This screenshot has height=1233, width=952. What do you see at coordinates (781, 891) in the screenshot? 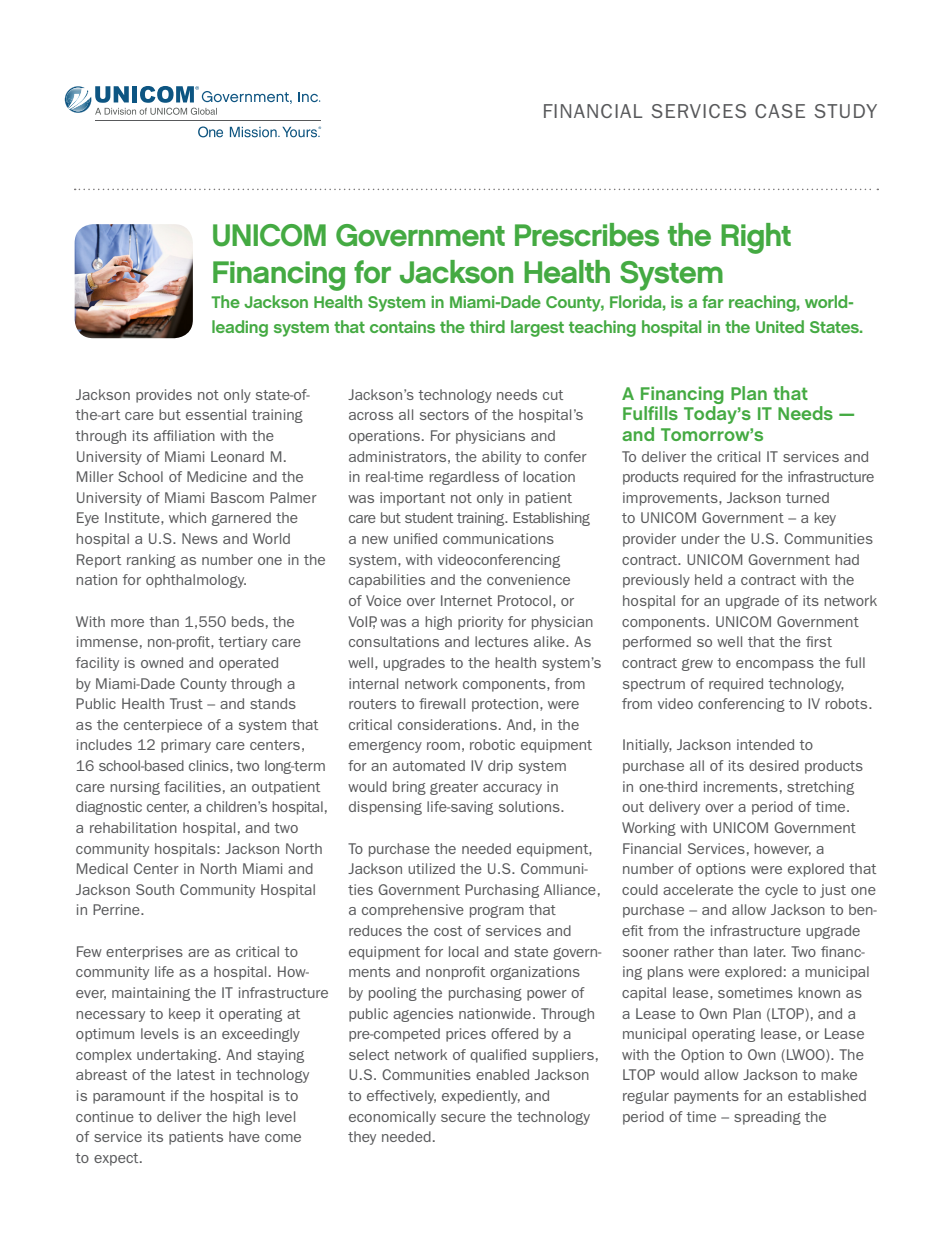
I see `cycle` at bounding box center [781, 891].
